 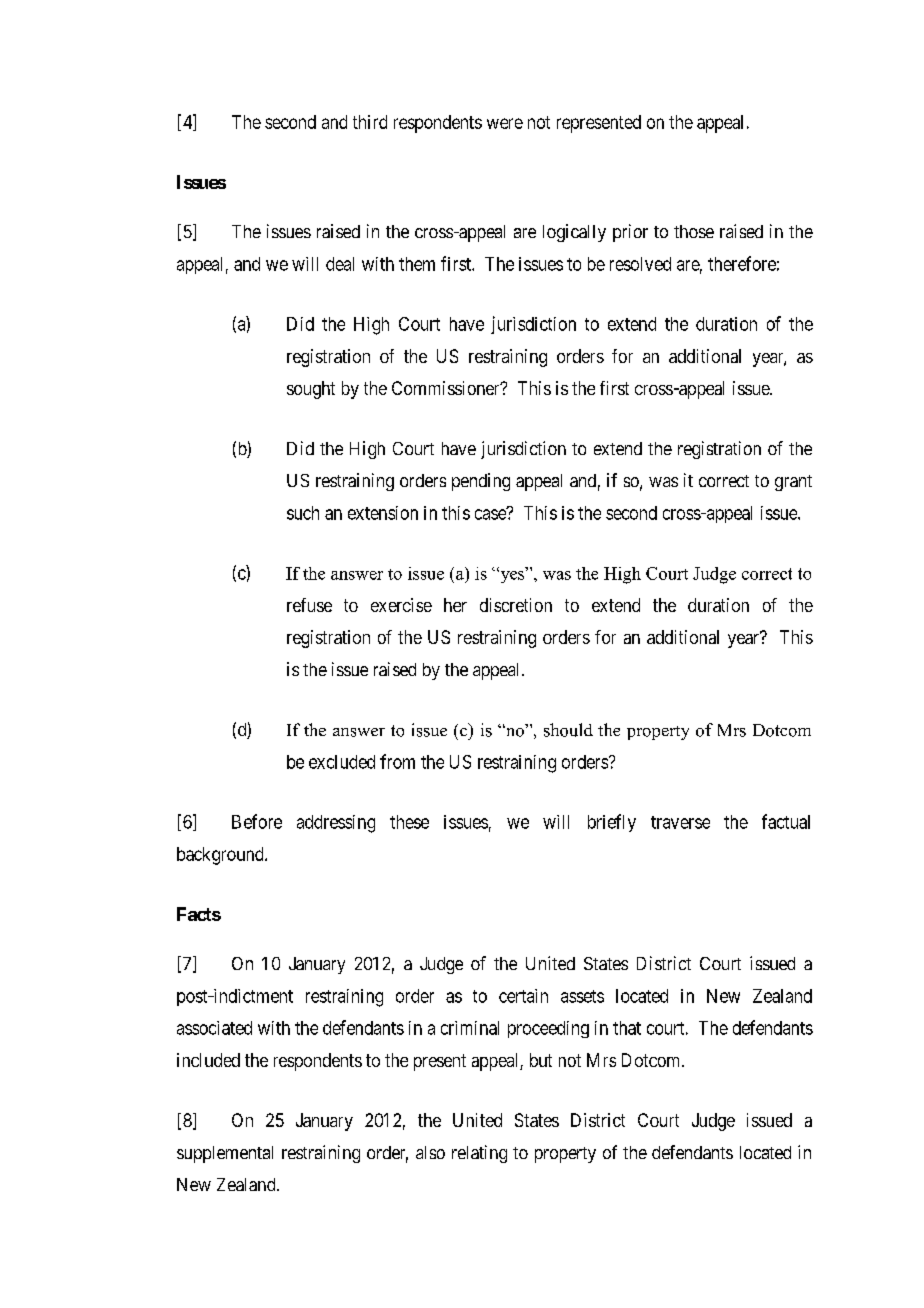 What do you see at coordinates (225, 1154) in the screenshot?
I see `supplemental` at bounding box center [225, 1154].
